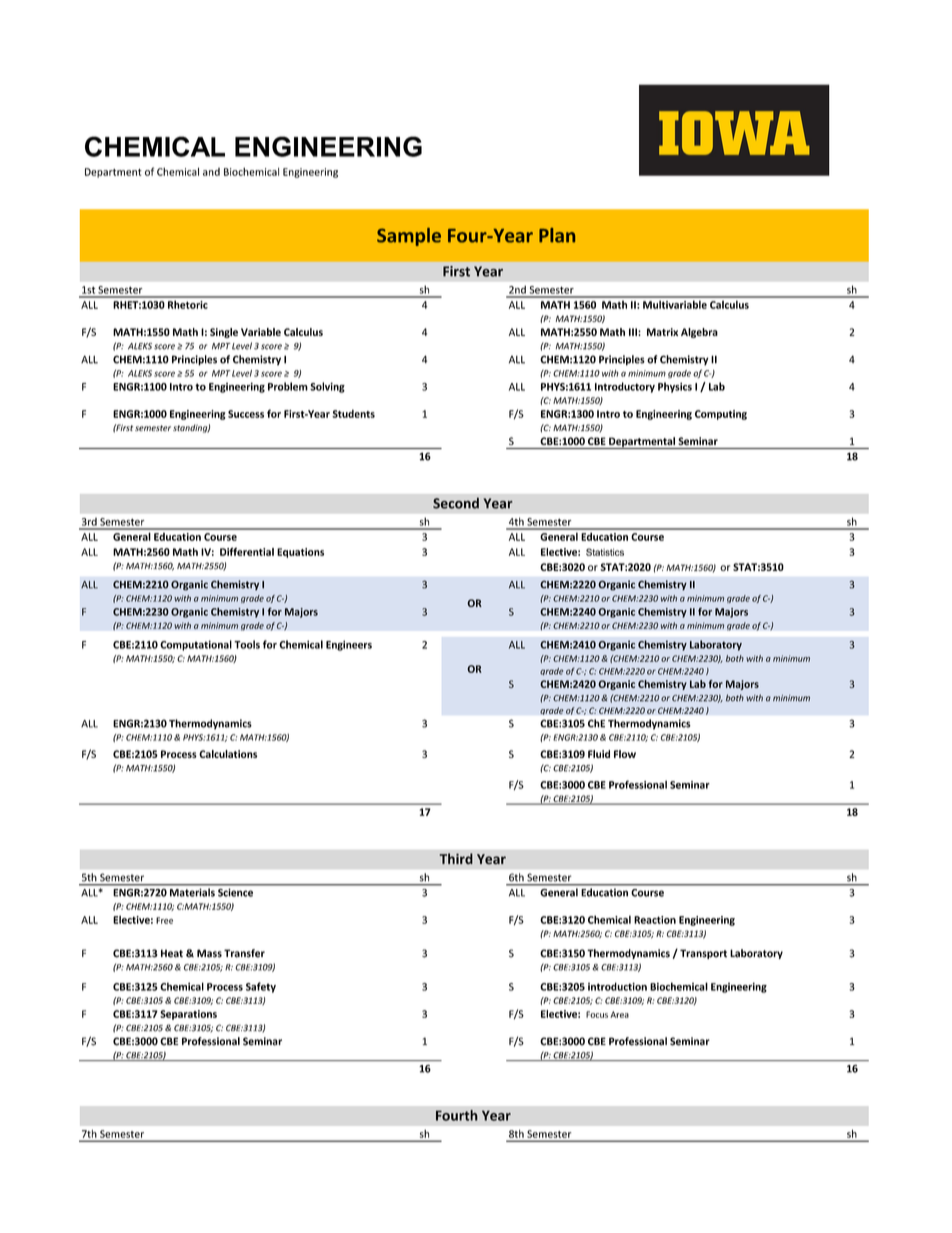 Image resolution: width=952 pixels, height=1233 pixels. I want to click on Plan, so click(557, 235).
